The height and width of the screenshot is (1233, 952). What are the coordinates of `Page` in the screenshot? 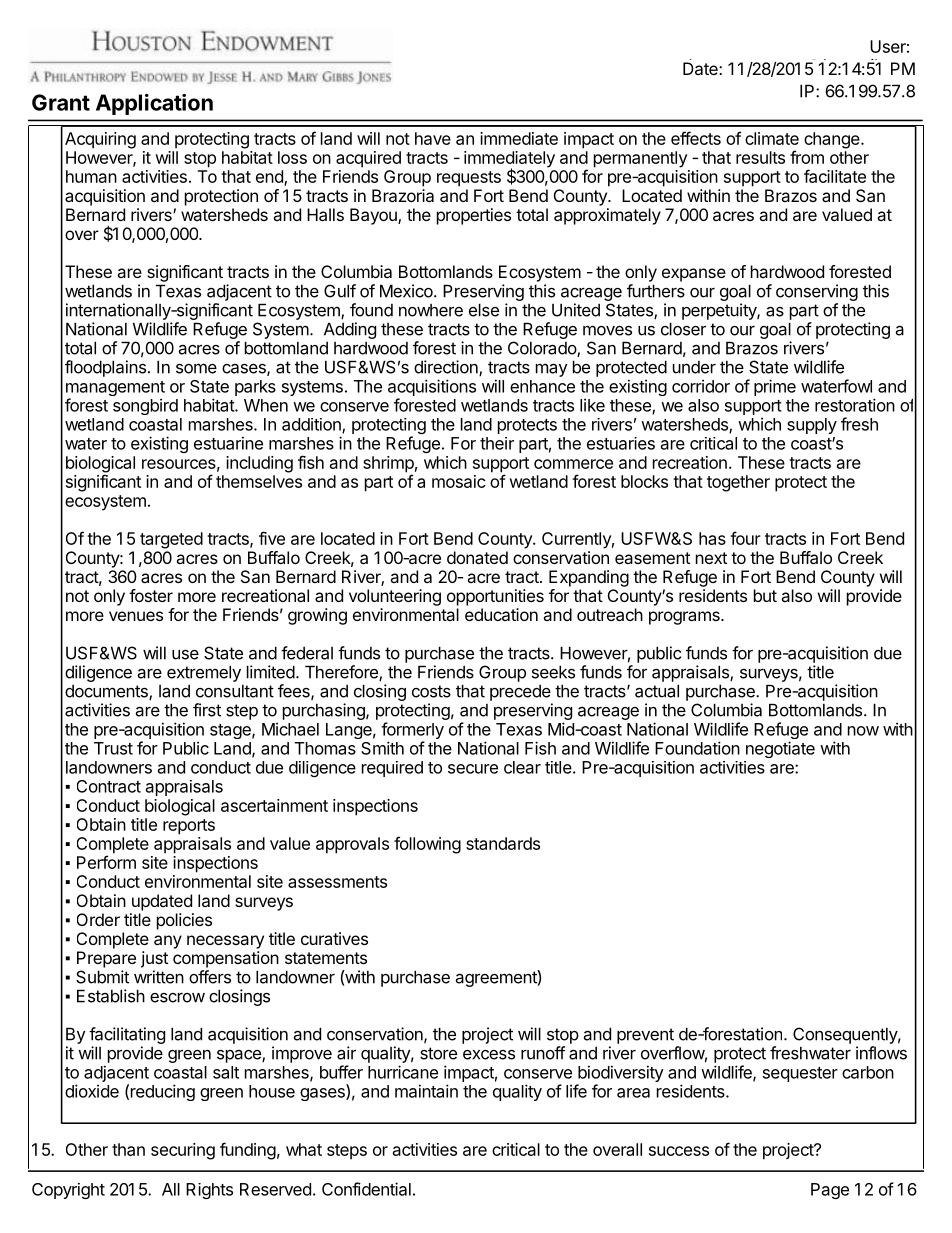 It's located at (830, 1191).
